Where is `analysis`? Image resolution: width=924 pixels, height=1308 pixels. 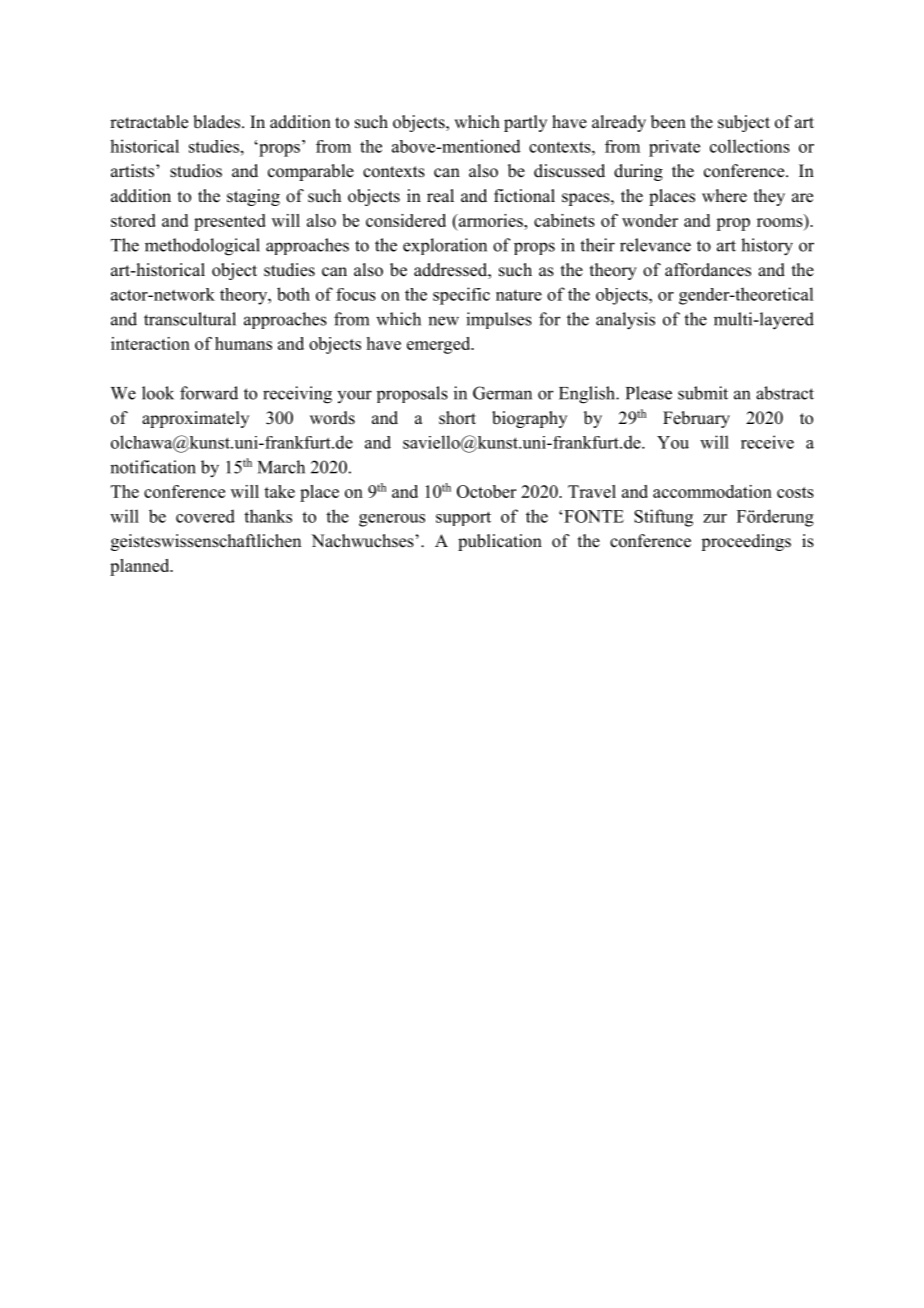 analysis is located at coordinates (625, 321).
